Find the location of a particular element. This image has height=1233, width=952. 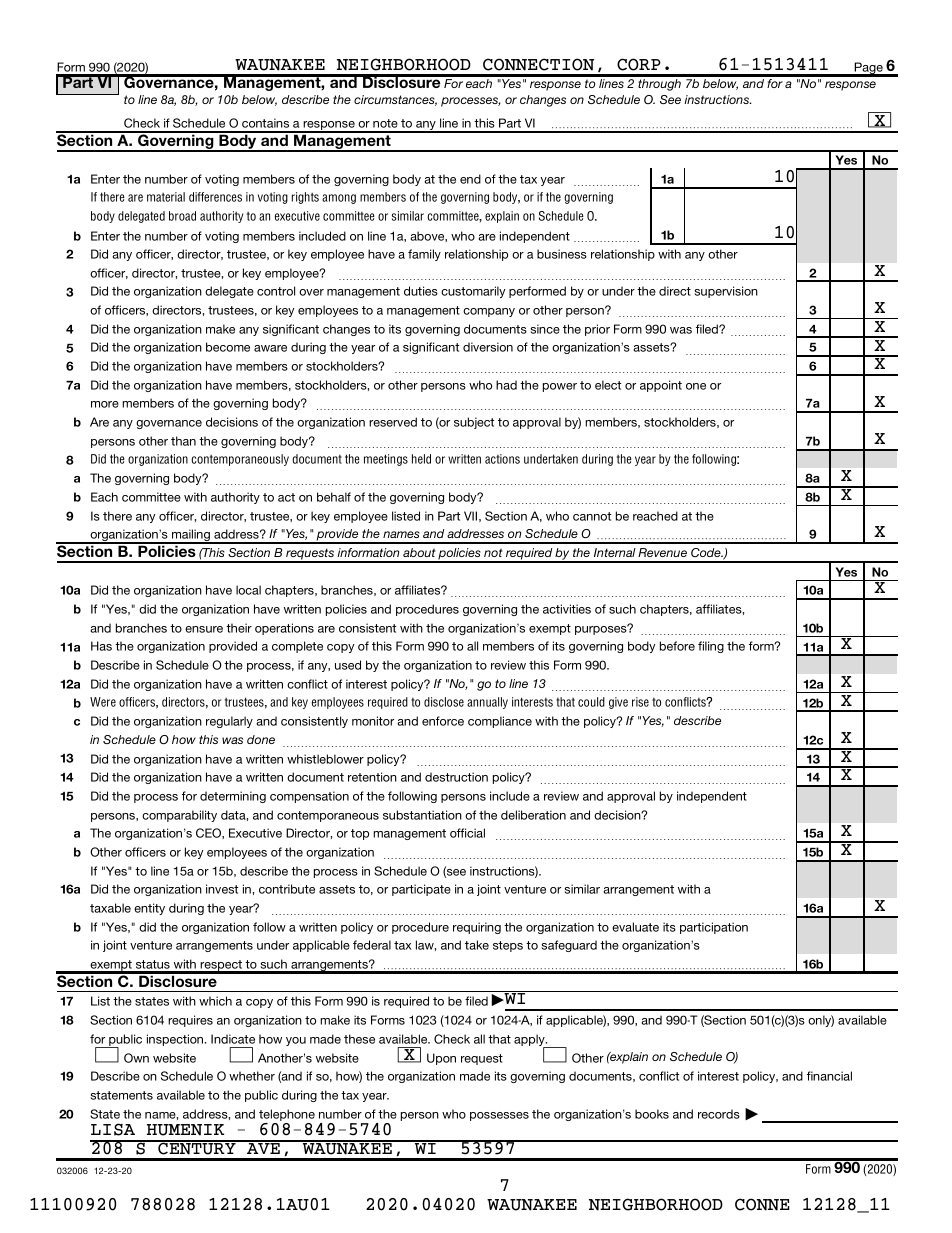

broad is located at coordinates (182, 216).
